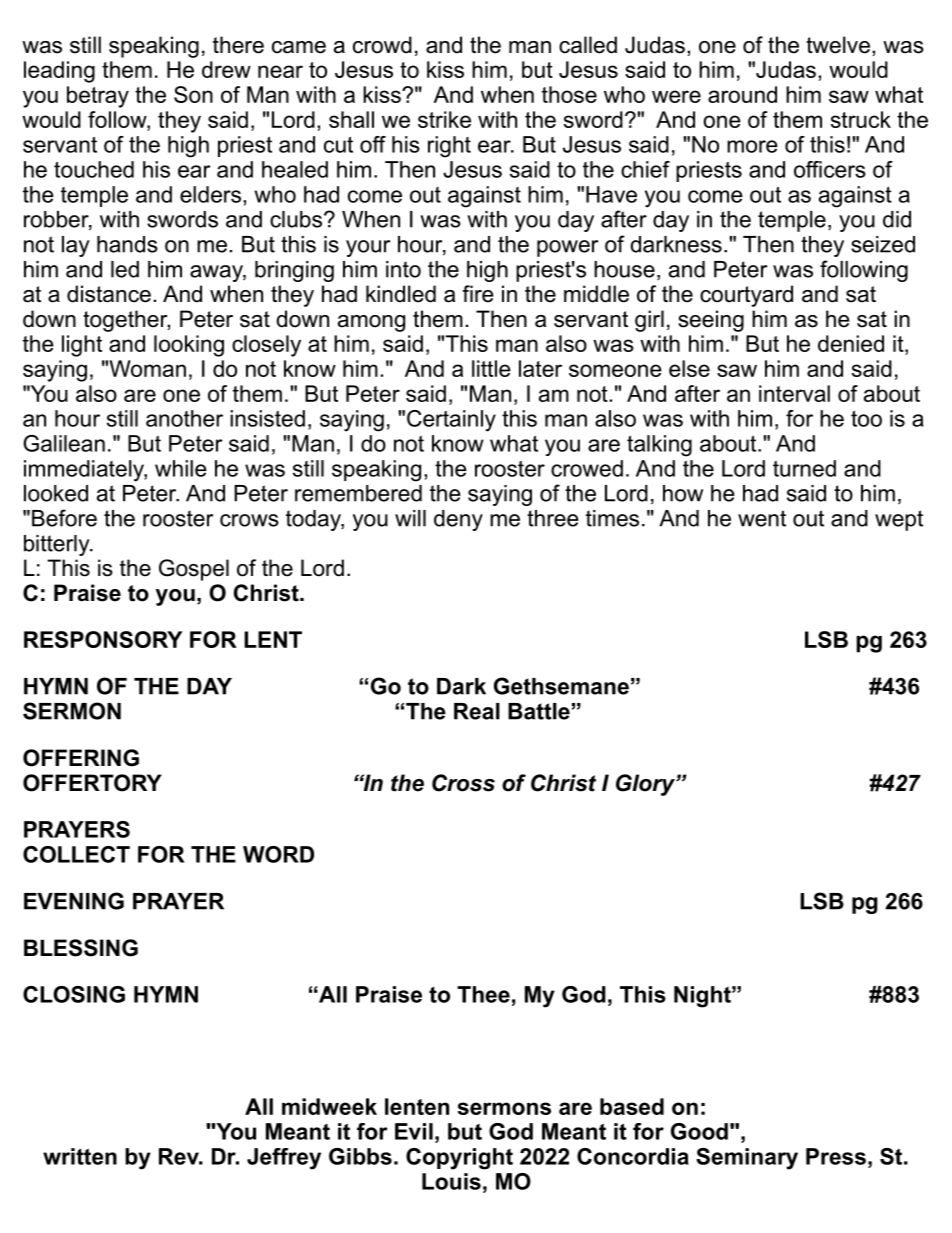 Image resolution: width=952 pixels, height=1233 pixels. Describe the element at coordinates (483, 994) in the document. I see `Thee` at that location.
